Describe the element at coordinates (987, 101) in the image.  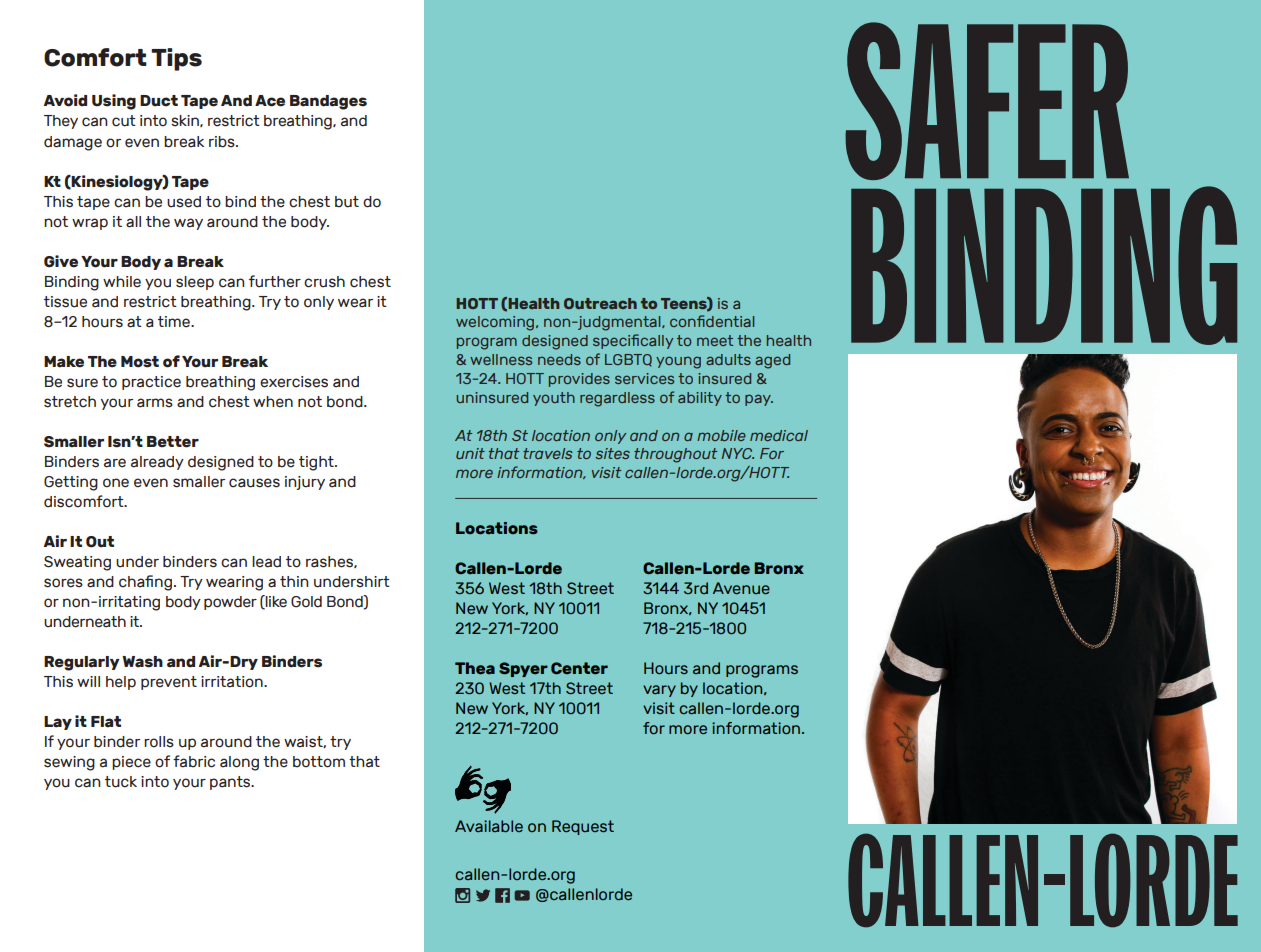
I see `SAFER` at that location.
